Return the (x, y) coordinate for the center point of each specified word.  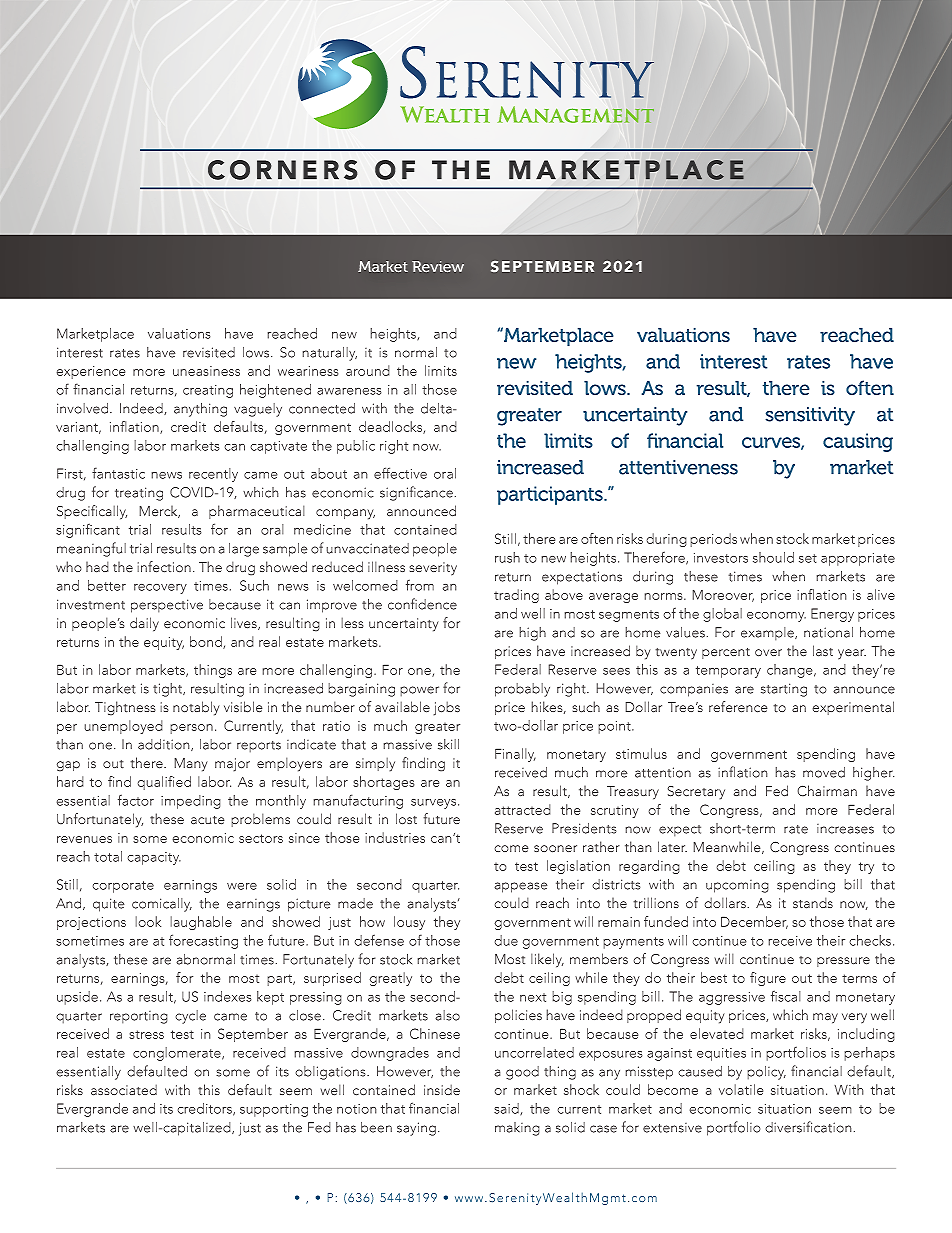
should (773, 557)
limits (441, 370)
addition (165, 745)
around (368, 370)
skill (448, 744)
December (754, 922)
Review (438, 266)
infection (164, 567)
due (506, 940)
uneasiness (206, 371)
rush (507, 557)
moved (824, 772)
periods (713, 540)
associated (124, 1090)
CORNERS (282, 170)
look (148, 921)
